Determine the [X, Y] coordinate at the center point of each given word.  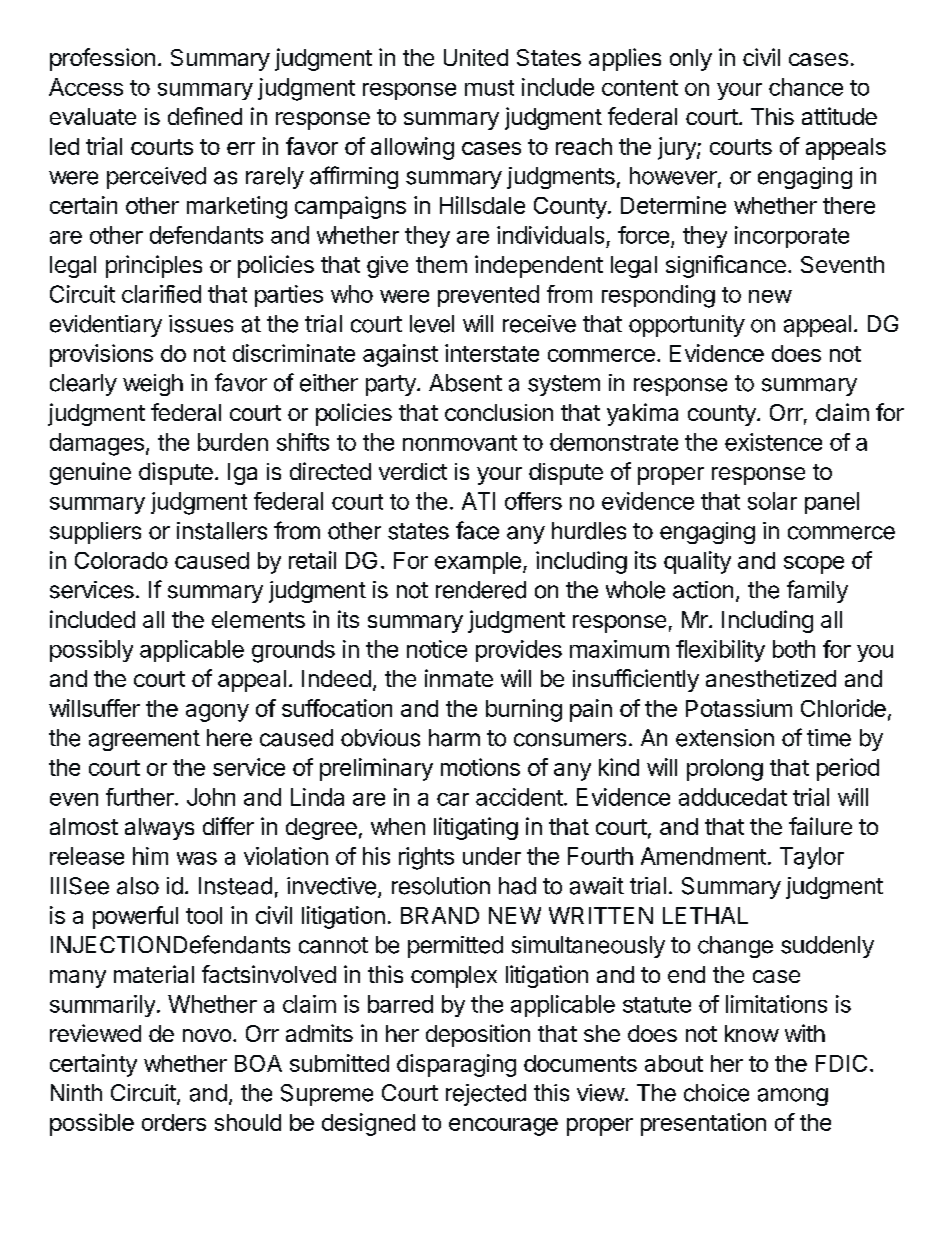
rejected [486, 1095]
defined [205, 116]
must [489, 88]
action [703, 590]
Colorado [121, 560]
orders [174, 1122]
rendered [481, 590]
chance [806, 87]
